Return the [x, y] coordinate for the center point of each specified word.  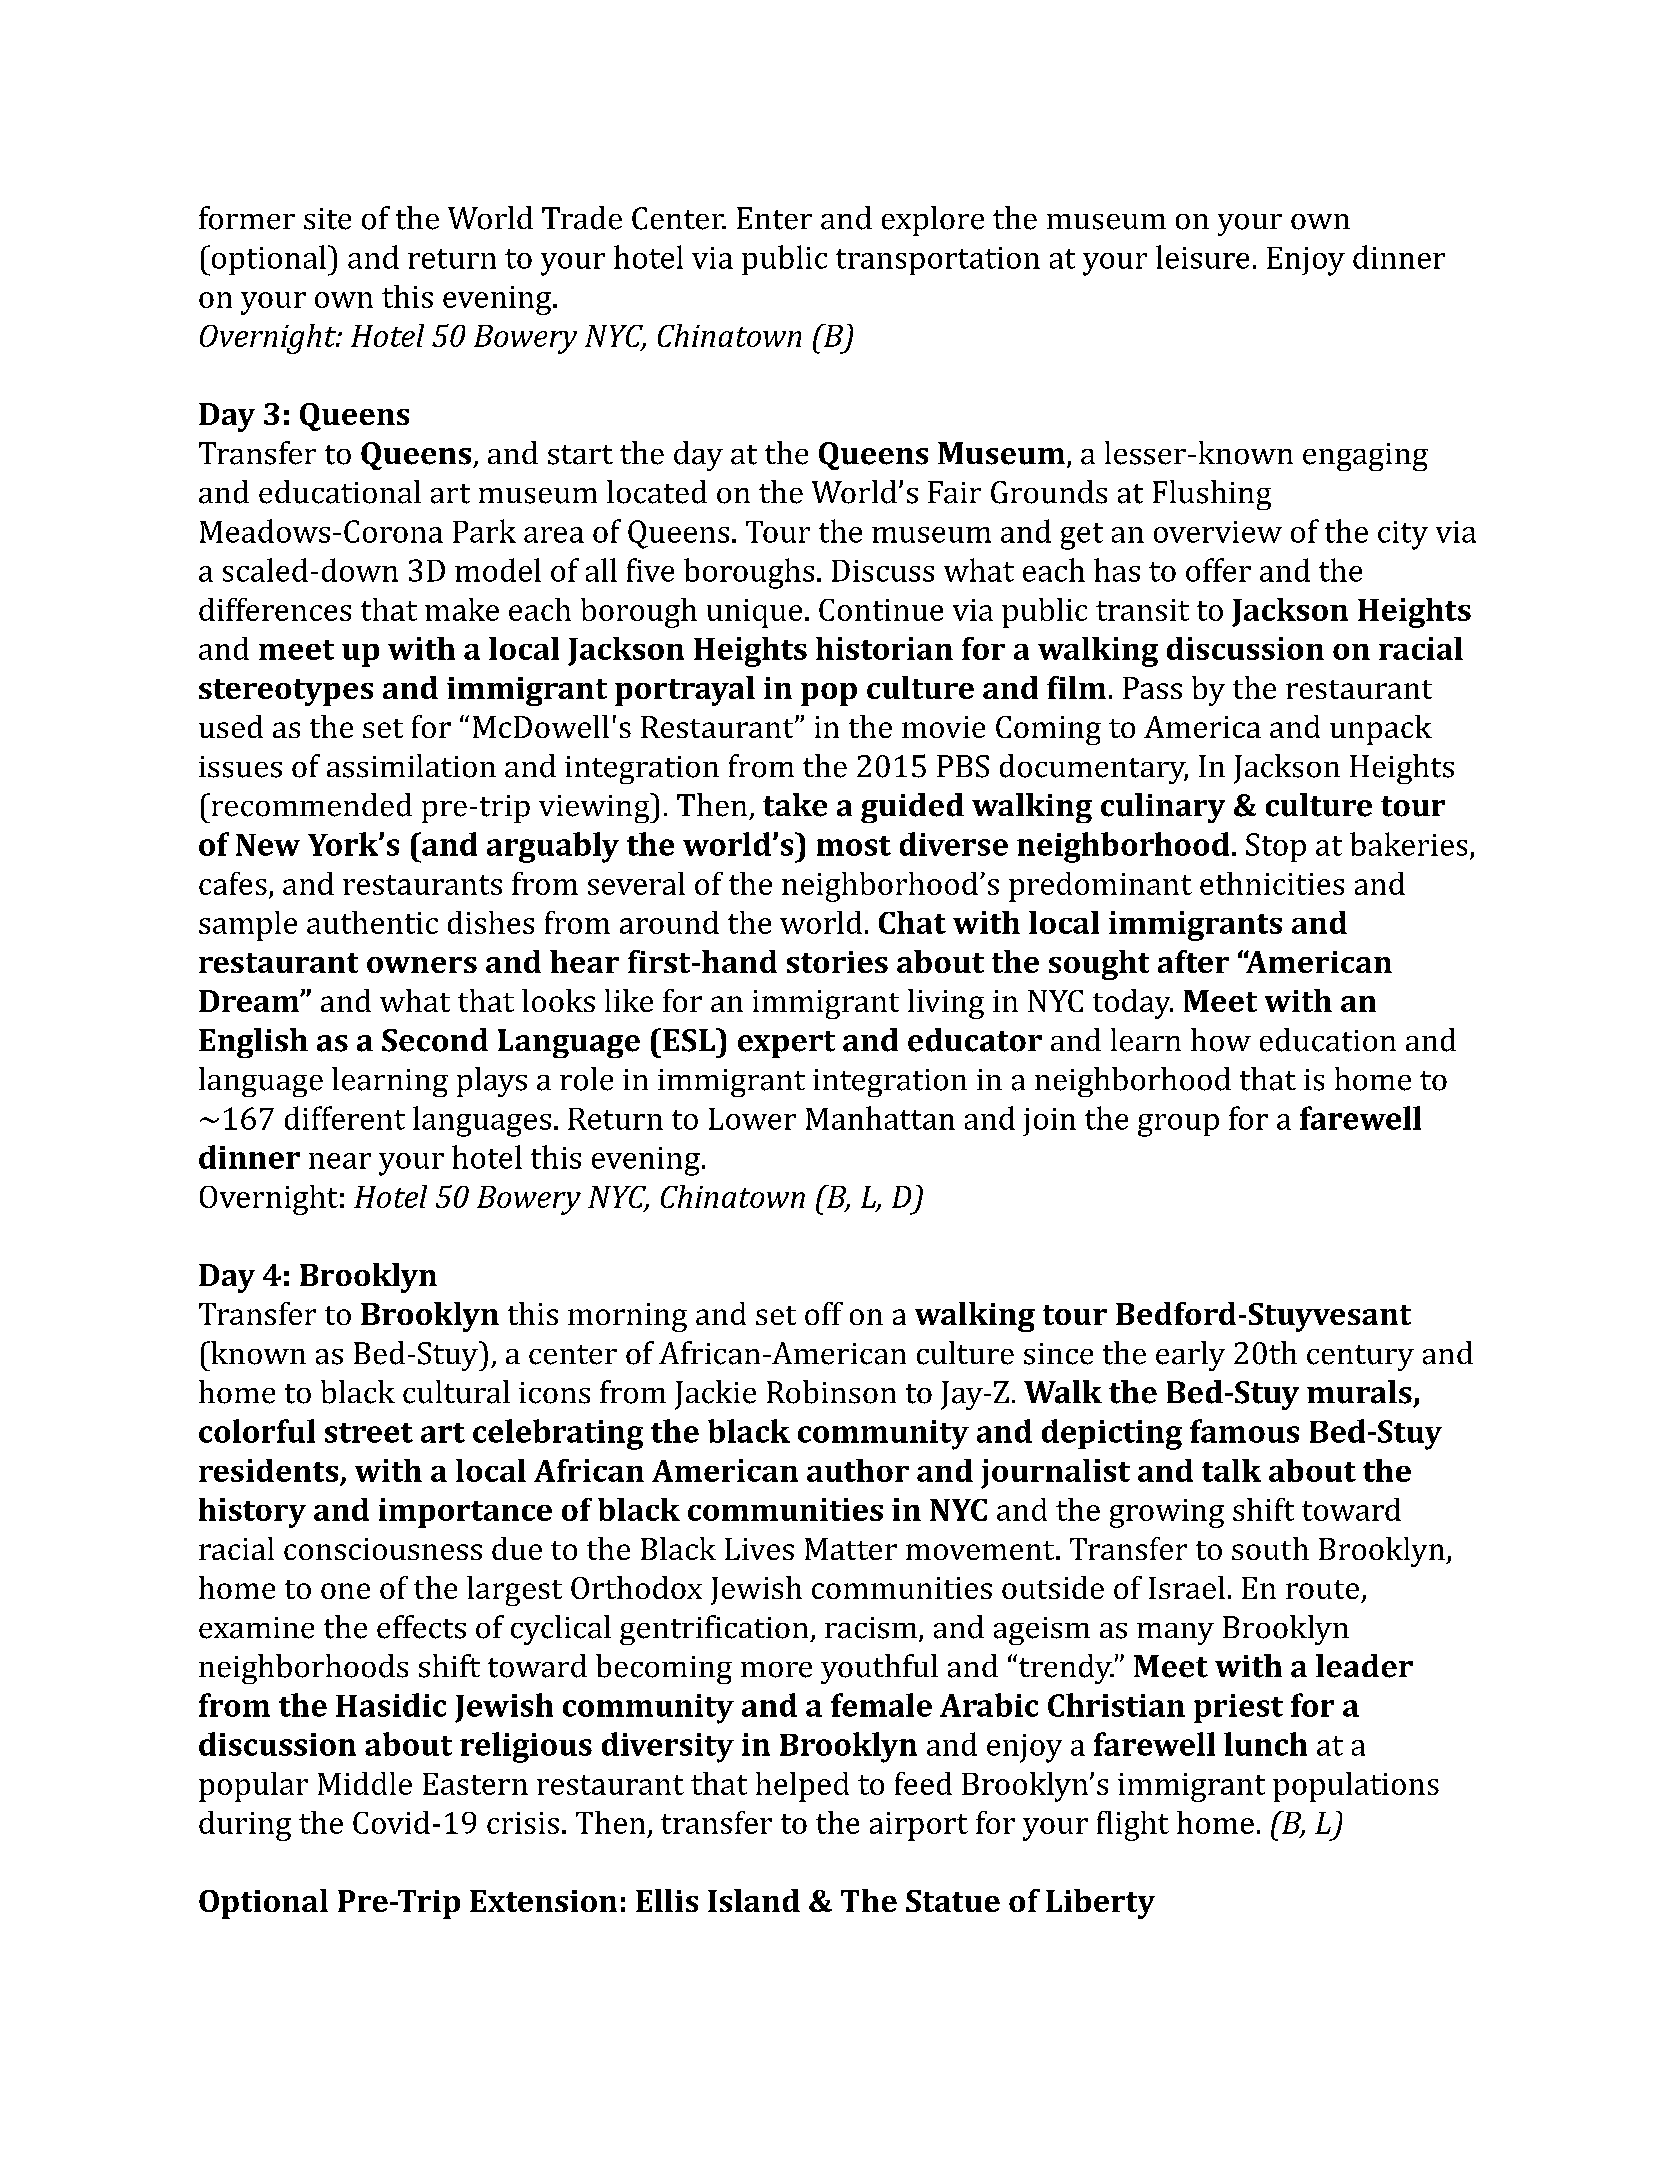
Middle [365, 1783]
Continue [881, 610]
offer [1218, 570]
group [1178, 1125]
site [327, 219]
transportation [938, 261]
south [1270, 1548]
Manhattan [880, 1118]
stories [837, 962]
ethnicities [1272, 883]
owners [422, 965]
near [340, 1161]
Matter [851, 1549]
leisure [1202, 257]
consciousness [383, 1549]
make [462, 609]
